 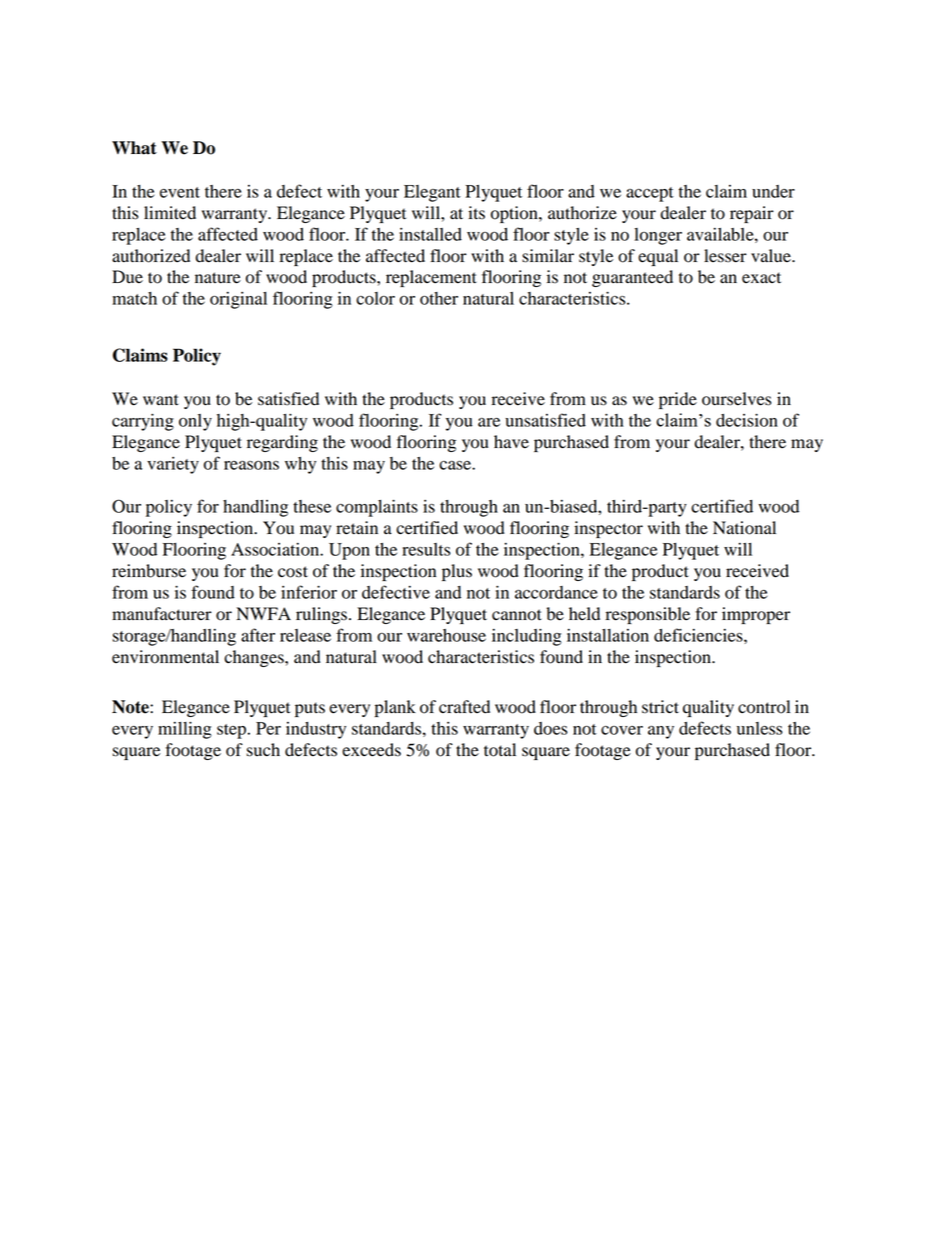 What do you see at coordinates (173, 465) in the image?
I see `variety` at bounding box center [173, 465].
